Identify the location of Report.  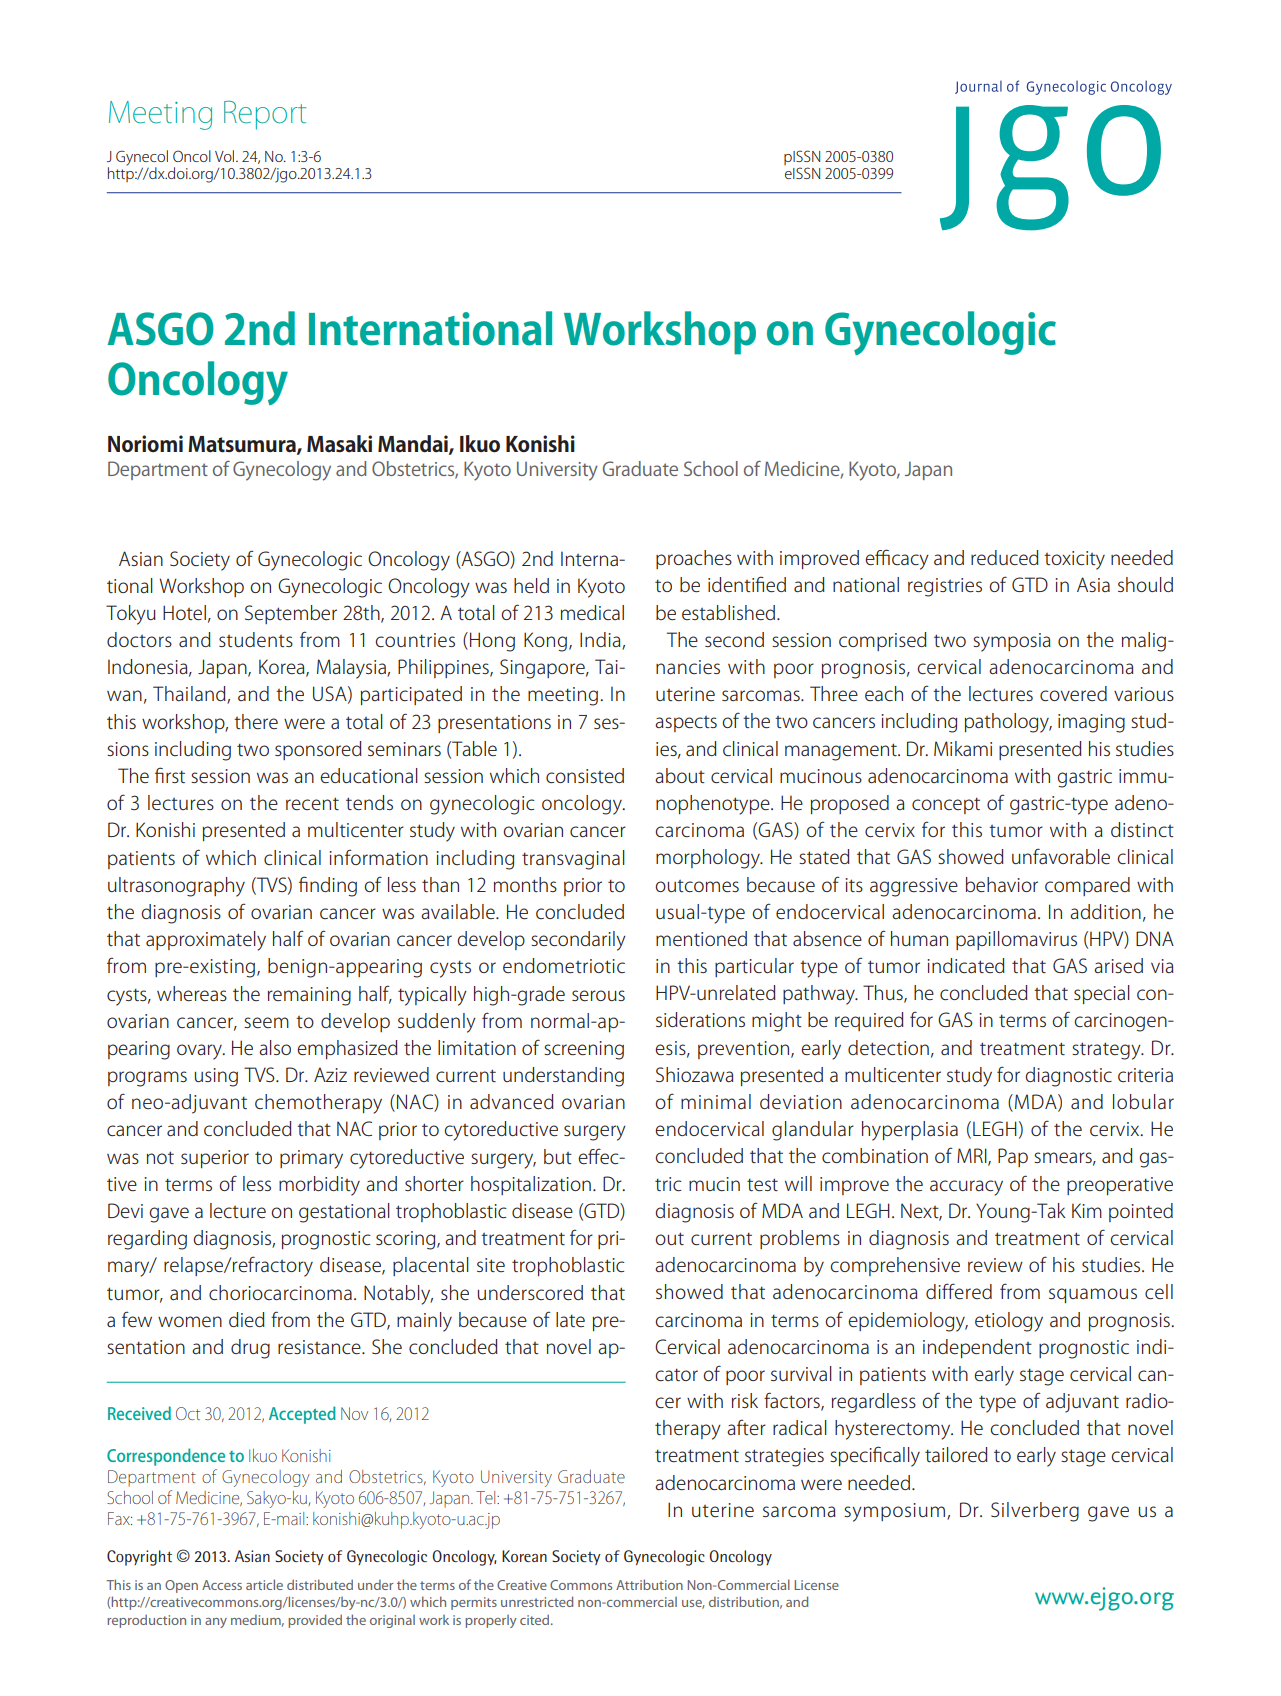
(265, 115).
